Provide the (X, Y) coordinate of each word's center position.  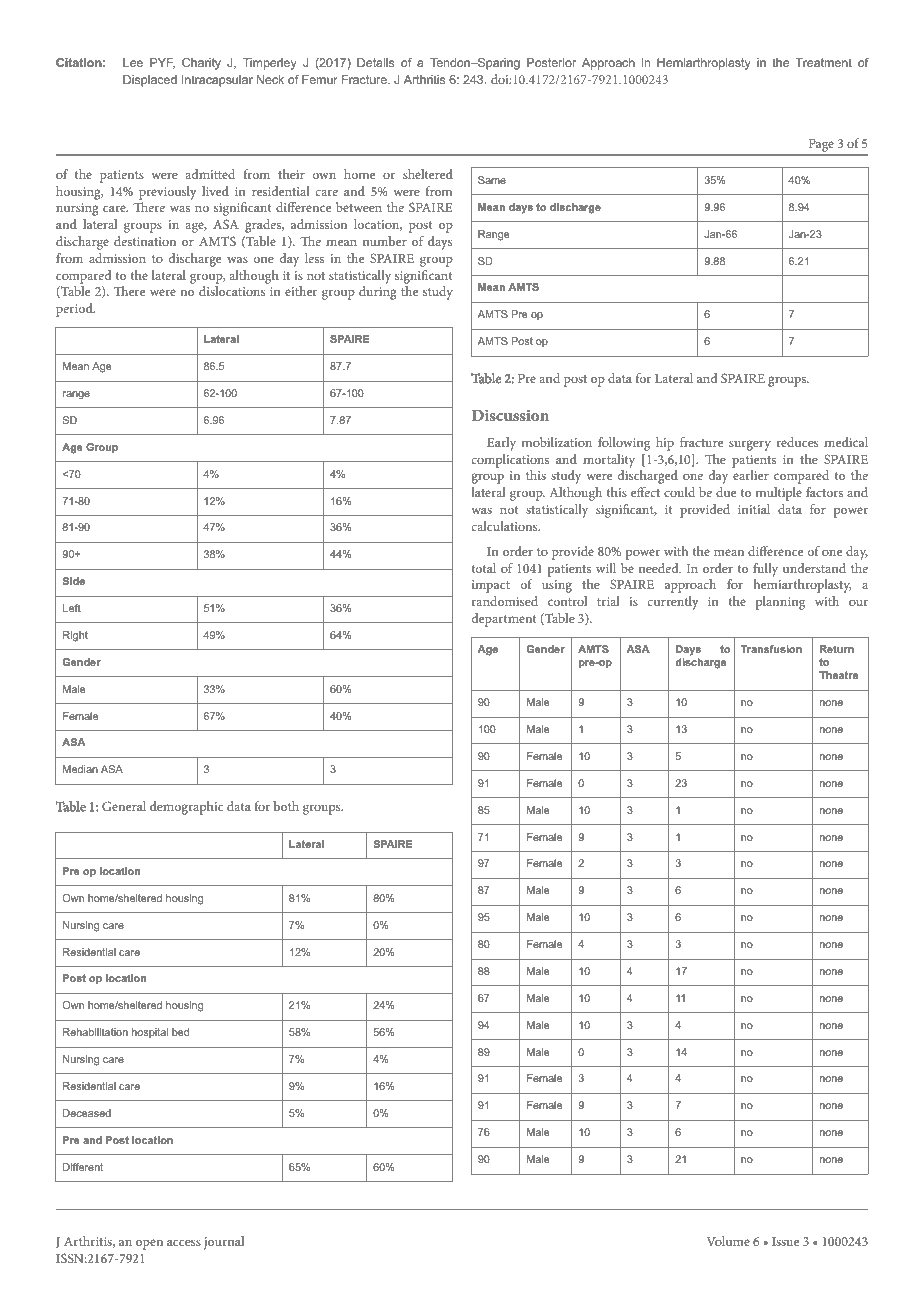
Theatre (838, 675)
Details (375, 62)
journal (224, 1243)
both (286, 806)
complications (510, 461)
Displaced (150, 81)
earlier (751, 475)
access (184, 1242)
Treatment (824, 62)
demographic (186, 808)
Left (72, 608)
